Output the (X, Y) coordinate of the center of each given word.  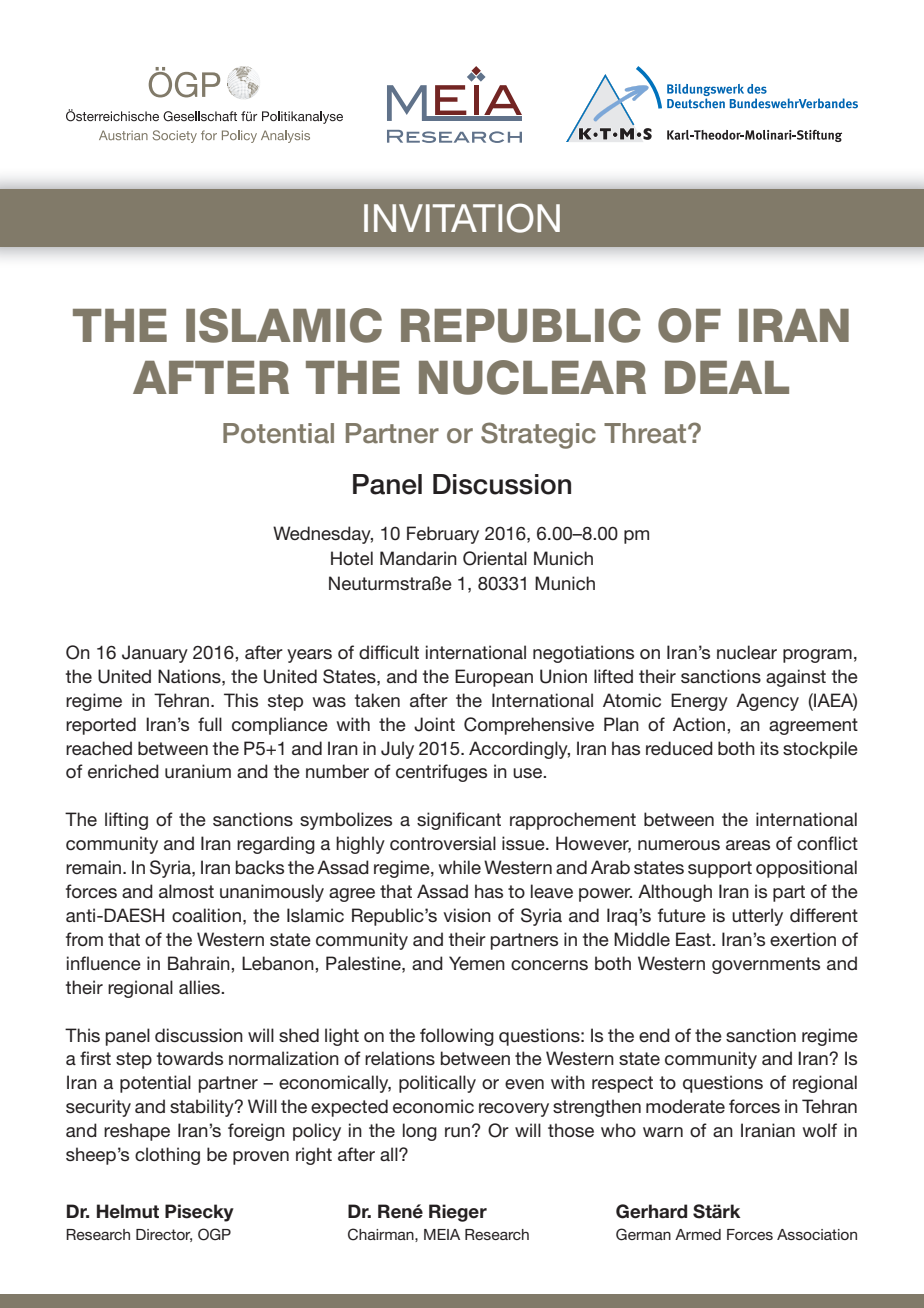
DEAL (727, 377)
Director (164, 1235)
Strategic (538, 435)
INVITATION (462, 218)
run (457, 1132)
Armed (698, 1234)
